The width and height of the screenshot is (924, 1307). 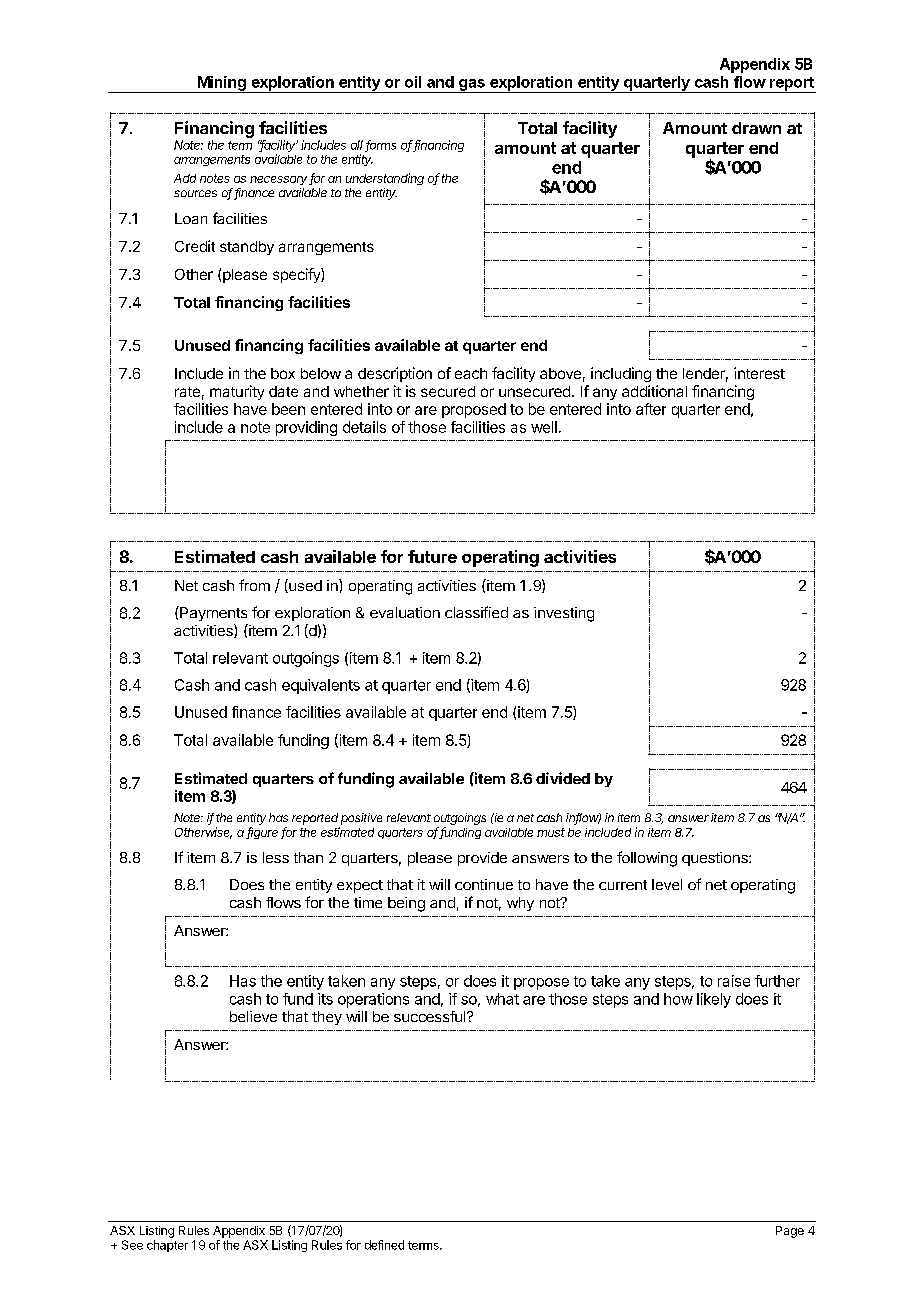 What do you see at coordinates (167, 1246) in the screenshot?
I see `chapter` at bounding box center [167, 1246].
